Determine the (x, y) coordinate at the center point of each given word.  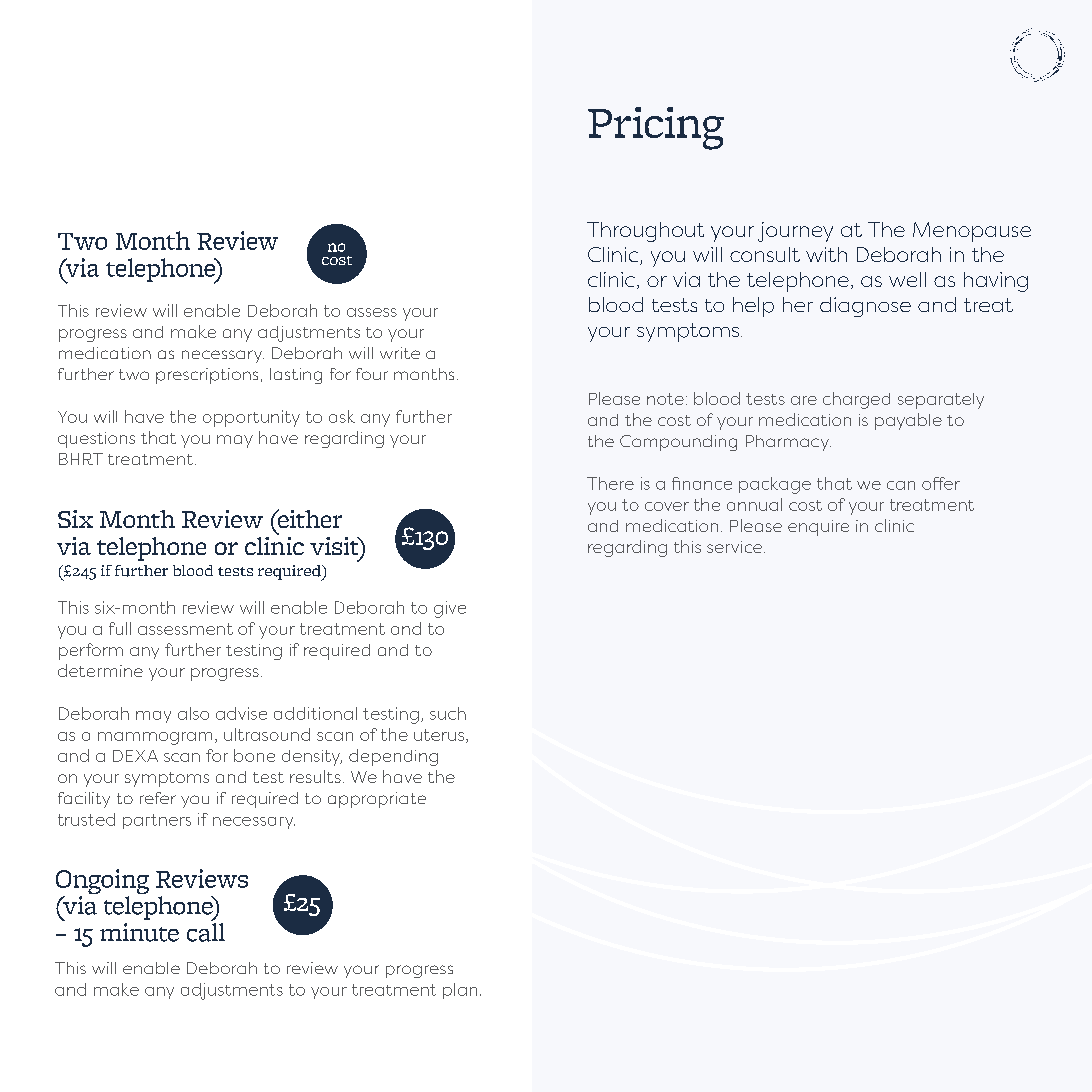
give (450, 609)
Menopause (972, 232)
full (120, 628)
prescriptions (207, 376)
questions (96, 440)
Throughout (645, 232)
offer (941, 483)
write (400, 353)
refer (158, 798)
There (610, 483)
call (206, 932)
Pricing (656, 128)
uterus (439, 735)
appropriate (377, 800)
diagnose (865, 307)
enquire (818, 528)
